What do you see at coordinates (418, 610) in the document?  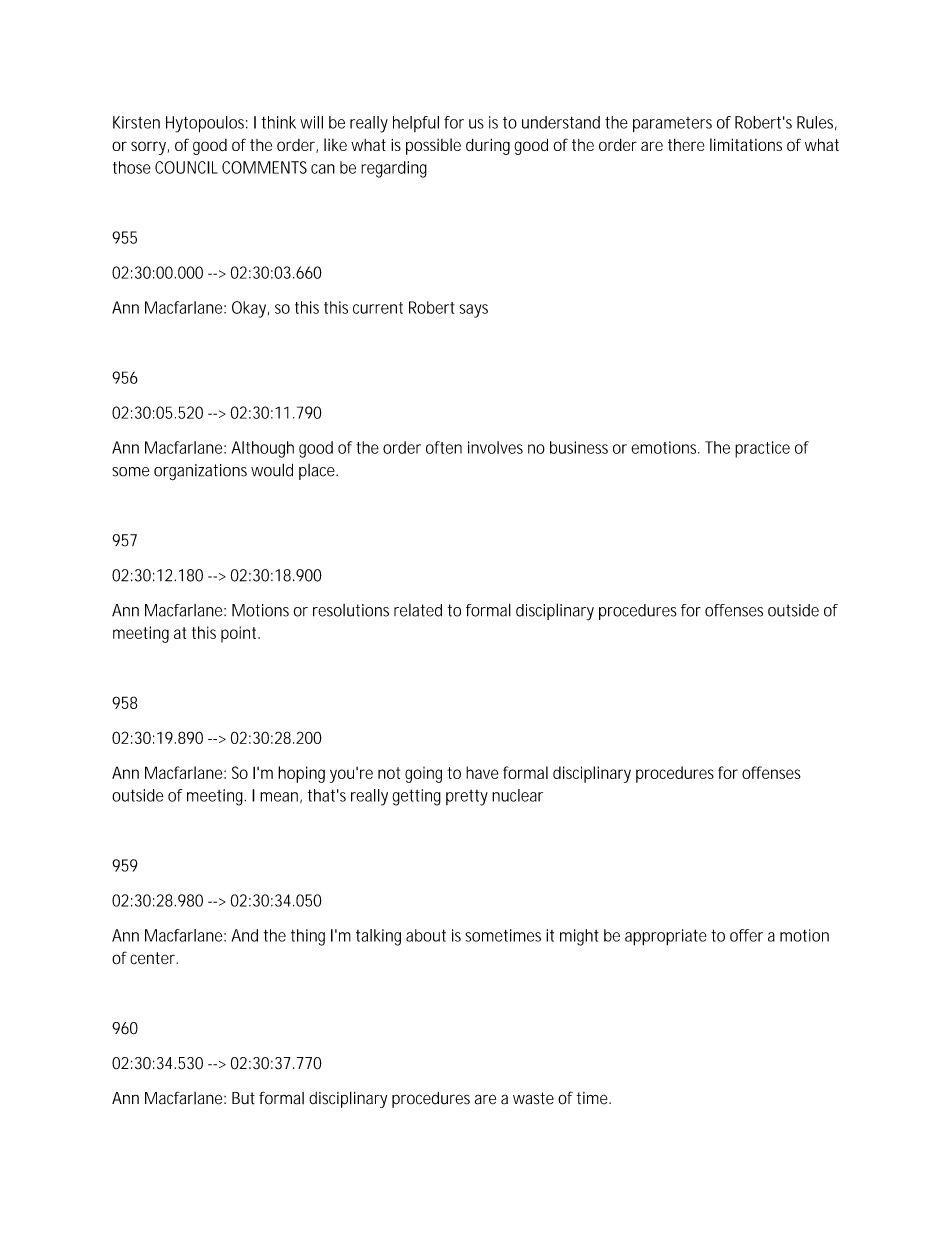 I see `related` at bounding box center [418, 610].
